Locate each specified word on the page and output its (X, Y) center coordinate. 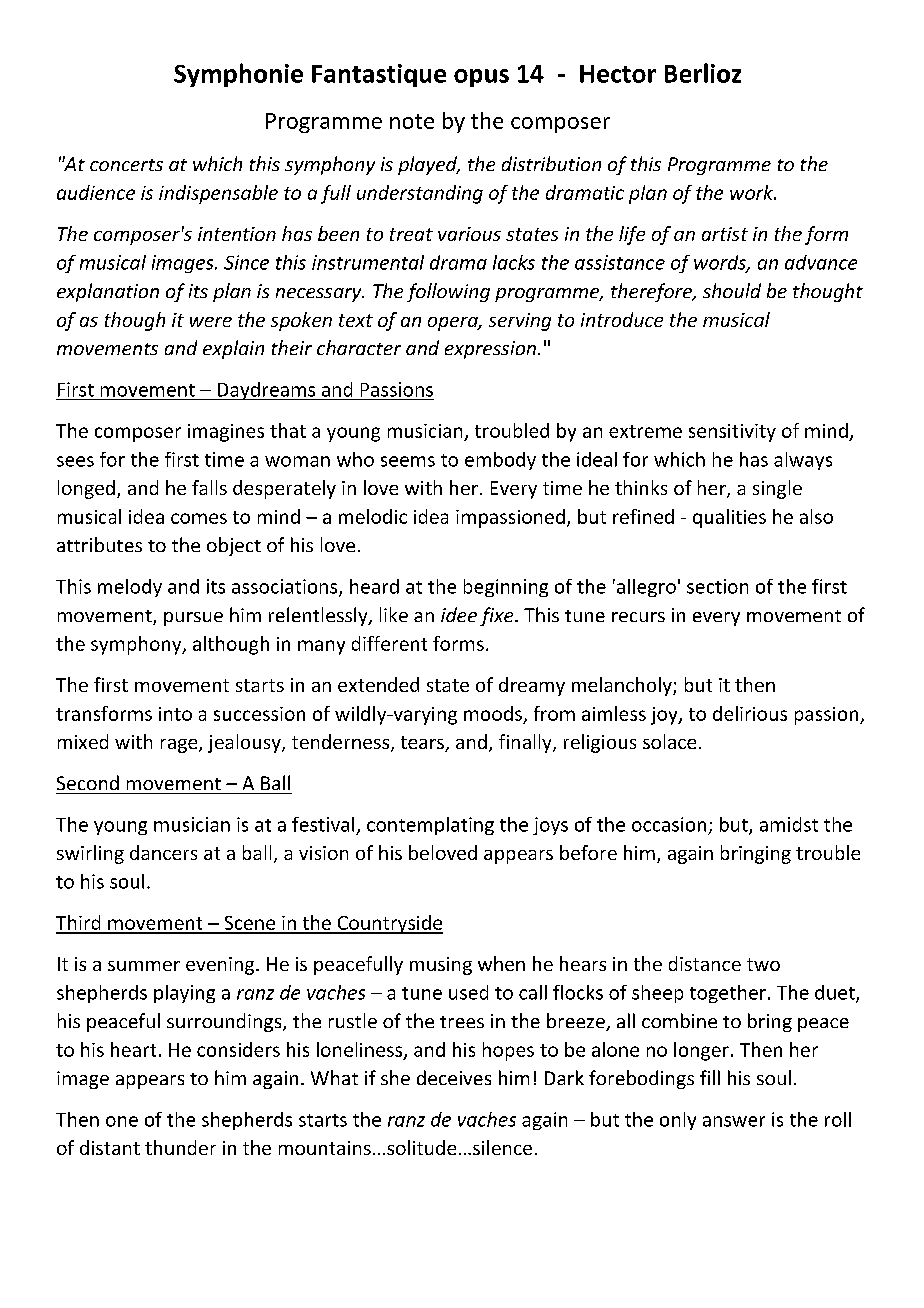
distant (110, 1147)
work (753, 192)
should (732, 290)
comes (199, 518)
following (448, 292)
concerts (126, 165)
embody (500, 461)
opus (481, 78)
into (175, 714)
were (211, 322)
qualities (729, 518)
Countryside (389, 924)
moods (493, 713)
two (763, 964)
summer (144, 966)
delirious (750, 713)
